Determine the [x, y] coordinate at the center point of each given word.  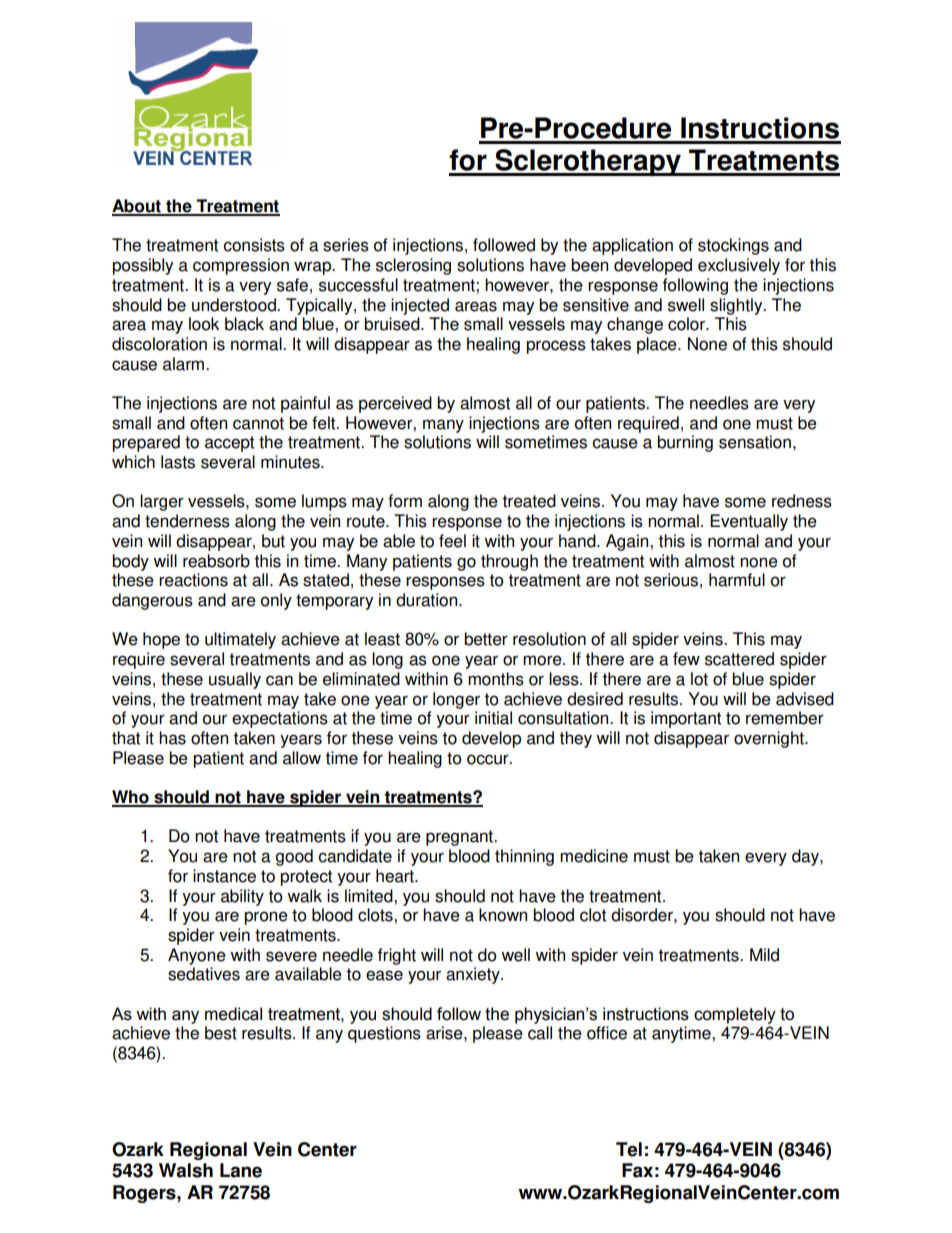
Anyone [197, 956]
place [658, 345]
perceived [395, 404]
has [172, 738]
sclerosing [413, 266]
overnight [770, 739]
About [137, 207]
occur [489, 759]
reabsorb [216, 561]
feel [452, 541]
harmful [737, 580]
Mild [764, 955]
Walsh [186, 1170]
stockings [733, 246]
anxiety [474, 975]
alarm [185, 364]
